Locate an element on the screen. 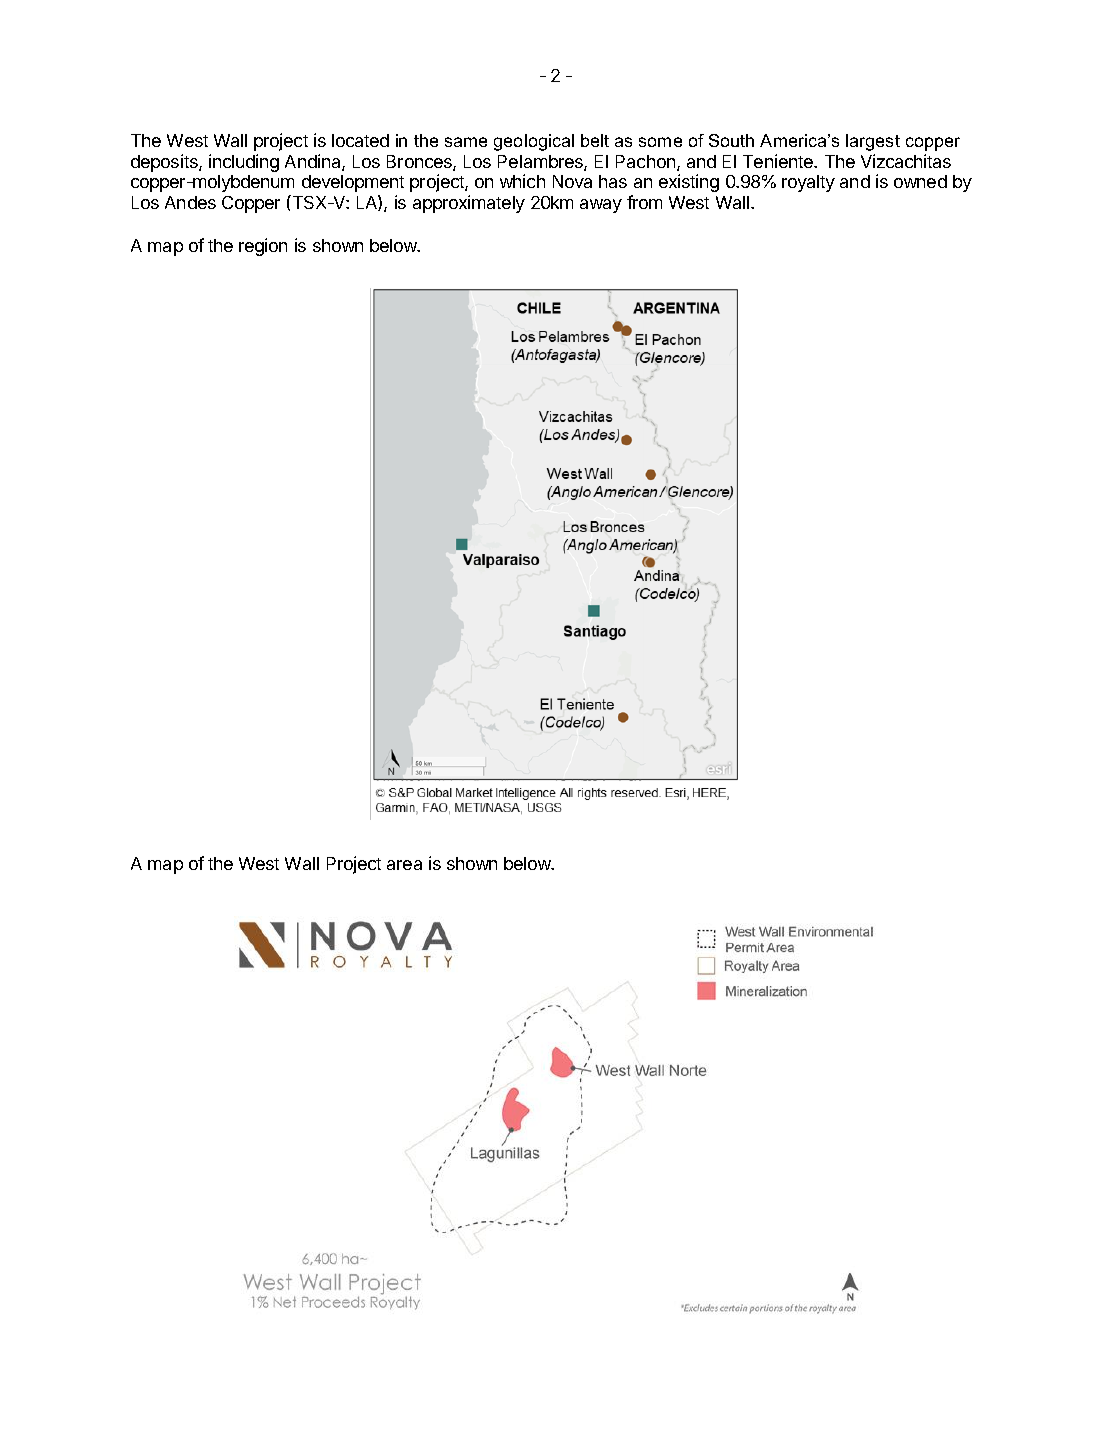 This screenshot has height=1438, width=1111. development is located at coordinates (353, 183).
